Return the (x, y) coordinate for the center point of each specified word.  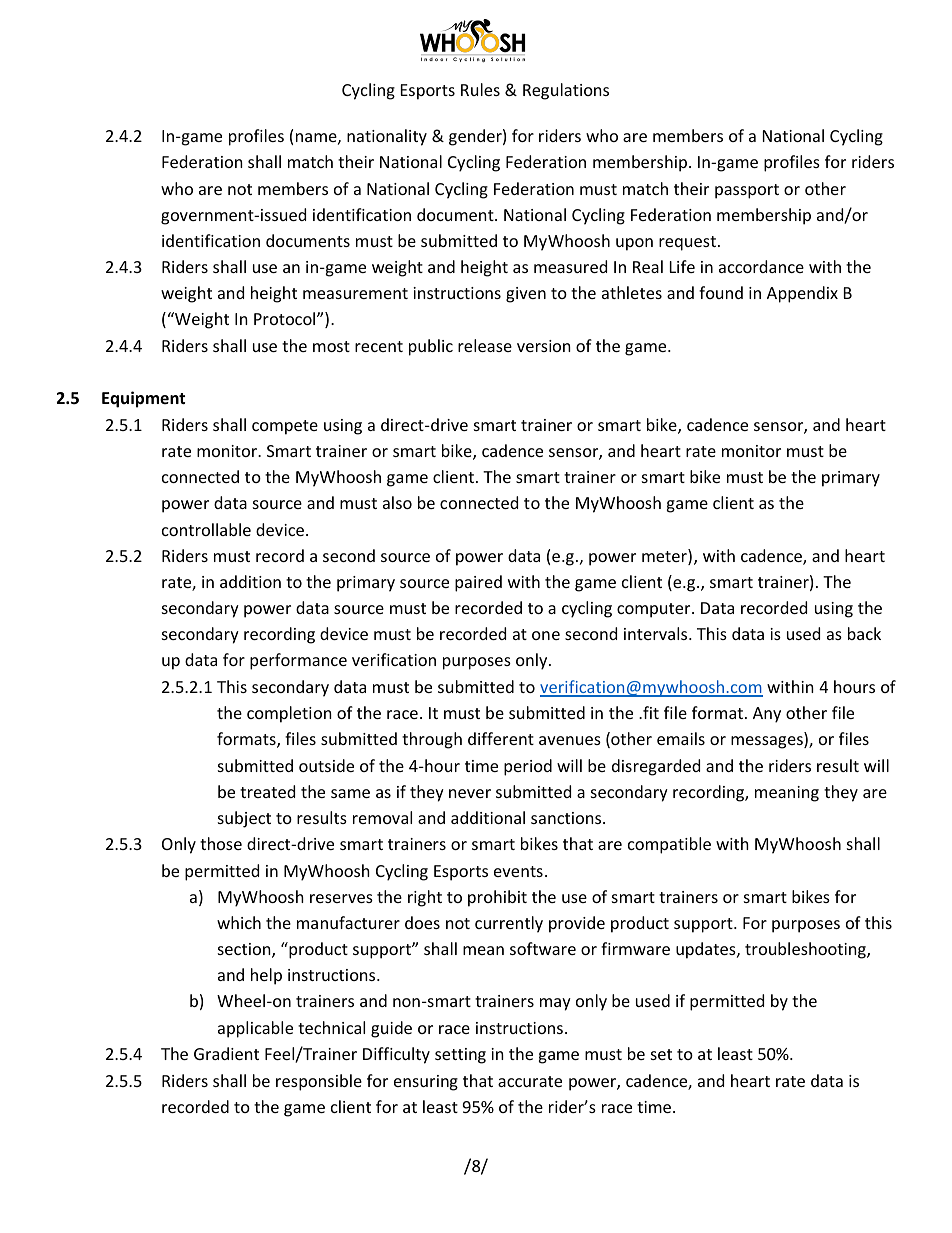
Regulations (566, 91)
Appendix (802, 294)
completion (289, 714)
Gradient (226, 1053)
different (501, 738)
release (485, 345)
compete (285, 427)
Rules (480, 89)
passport (747, 191)
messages (768, 742)
